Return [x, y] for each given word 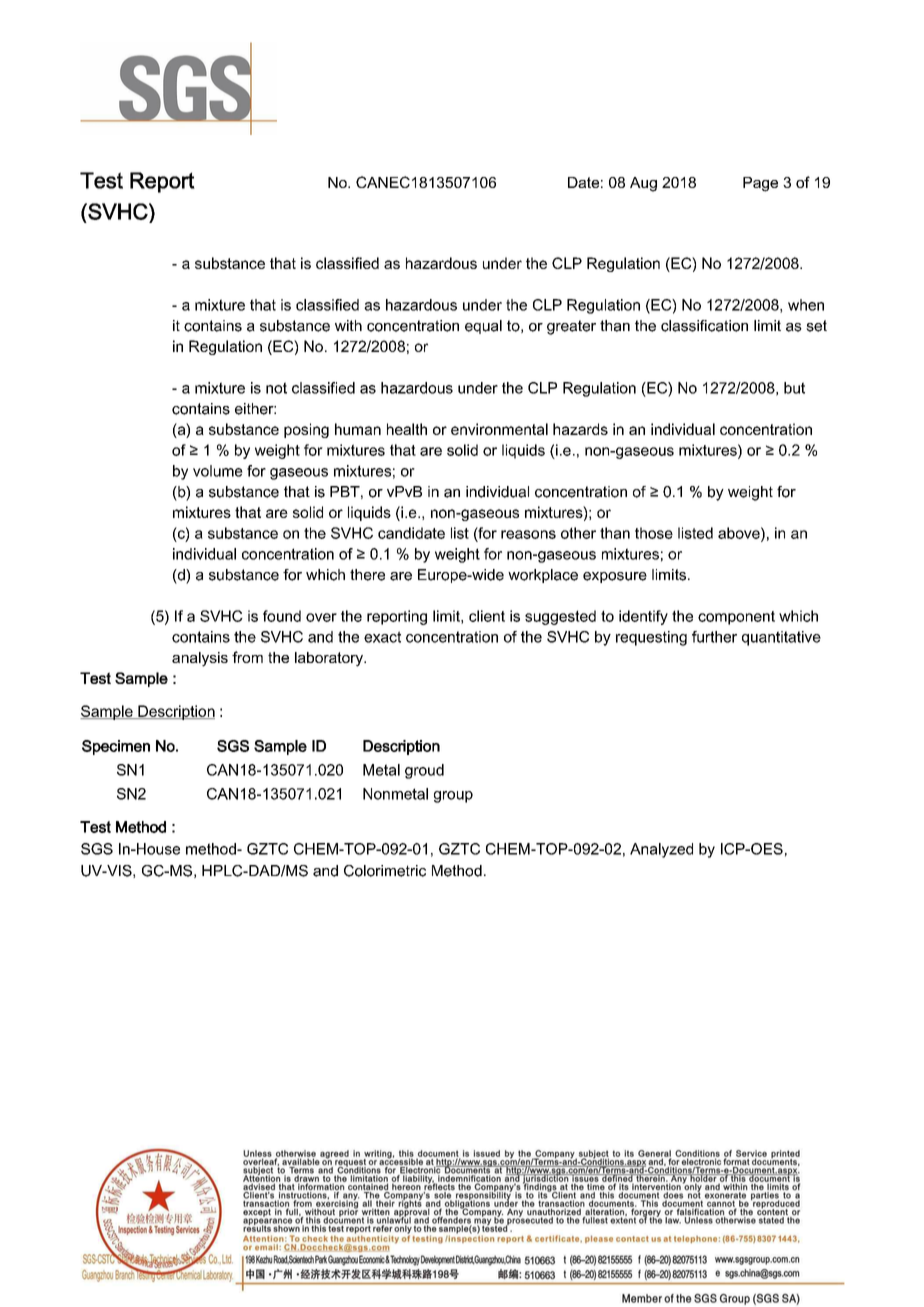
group [453, 797]
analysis [200, 659]
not [276, 388]
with [348, 325]
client [487, 616]
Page [760, 184]
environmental [499, 429]
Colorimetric [385, 871]
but [794, 388]
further [714, 637]
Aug [643, 184]
